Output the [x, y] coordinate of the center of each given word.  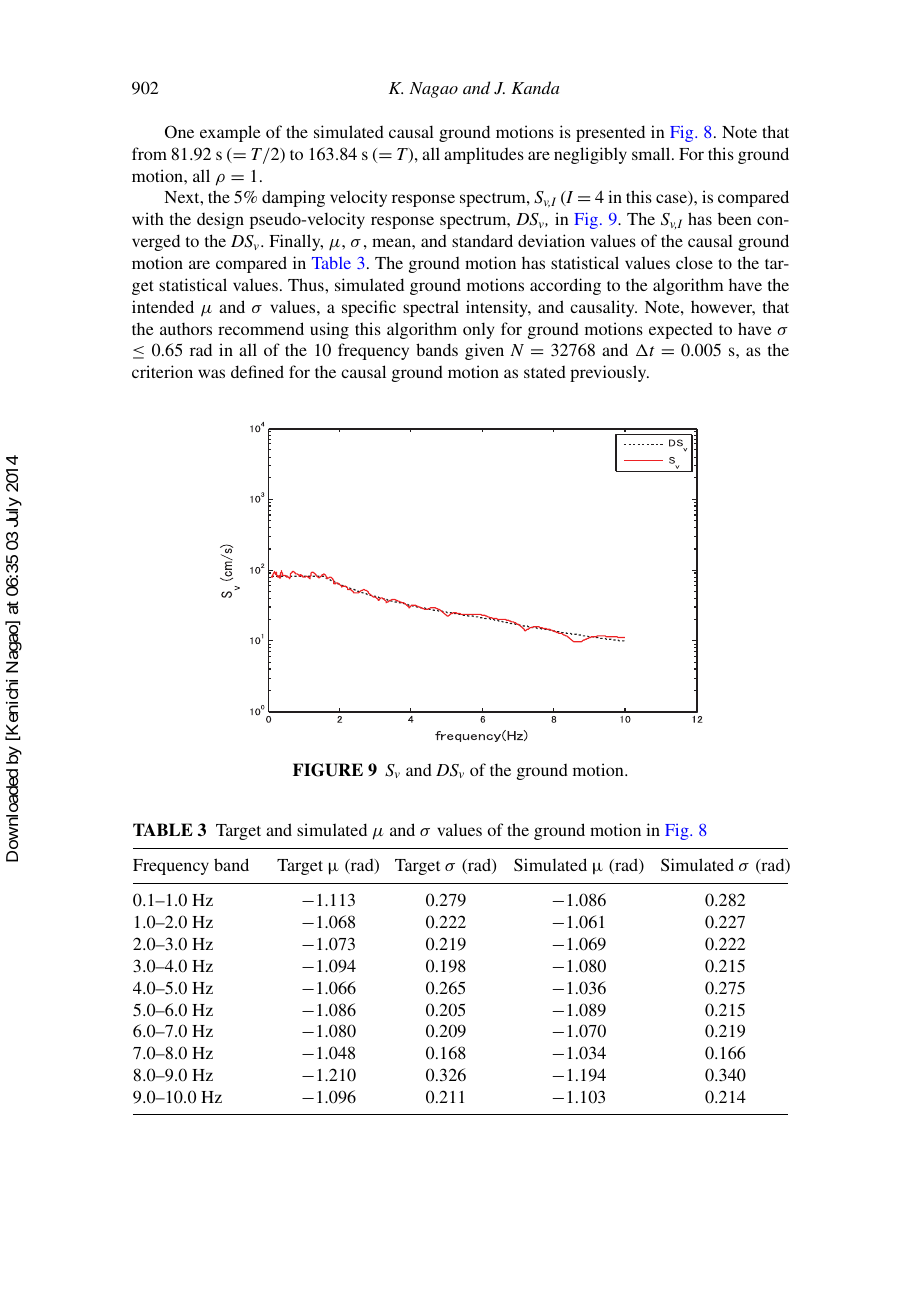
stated [545, 372]
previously [609, 373]
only [478, 330]
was [211, 373]
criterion [162, 371]
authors [186, 328]
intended [163, 306]
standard [482, 240]
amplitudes [484, 155]
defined [257, 371]
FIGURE [328, 770]
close [694, 262]
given [484, 351]
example [230, 133]
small [652, 153]
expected [681, 331]
